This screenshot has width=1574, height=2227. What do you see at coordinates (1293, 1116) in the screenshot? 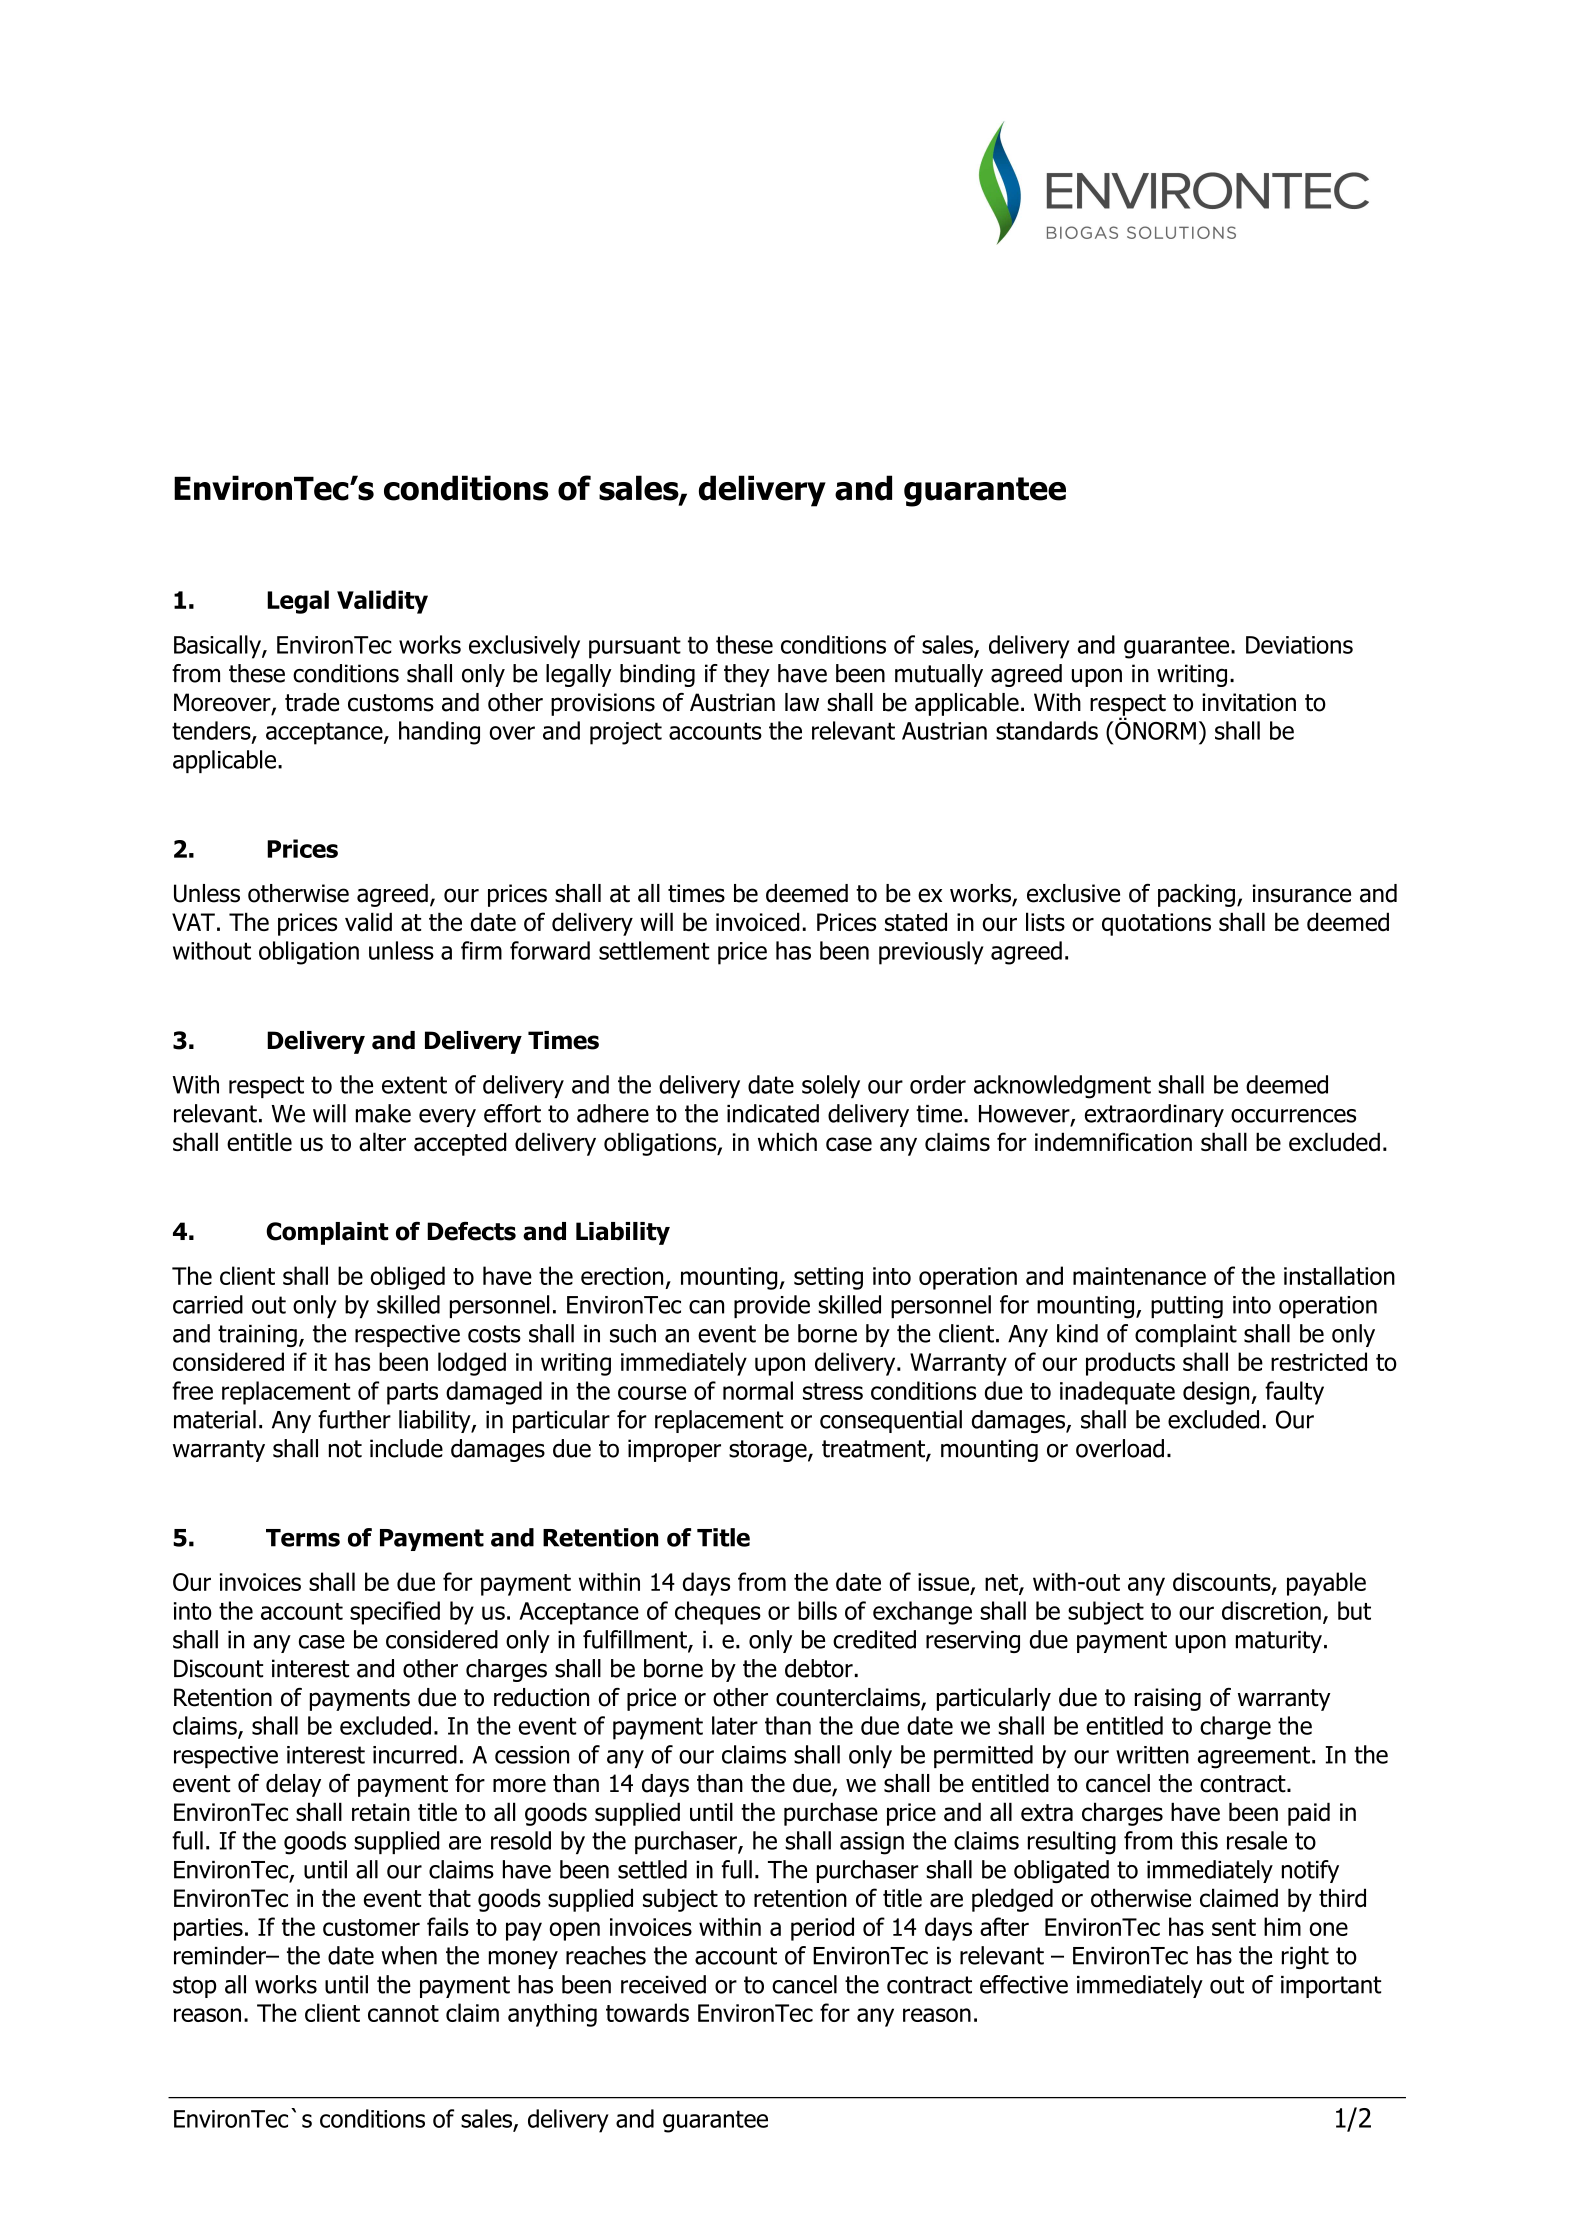
I see `occurrences` at bounding box center [1293, 1116].
